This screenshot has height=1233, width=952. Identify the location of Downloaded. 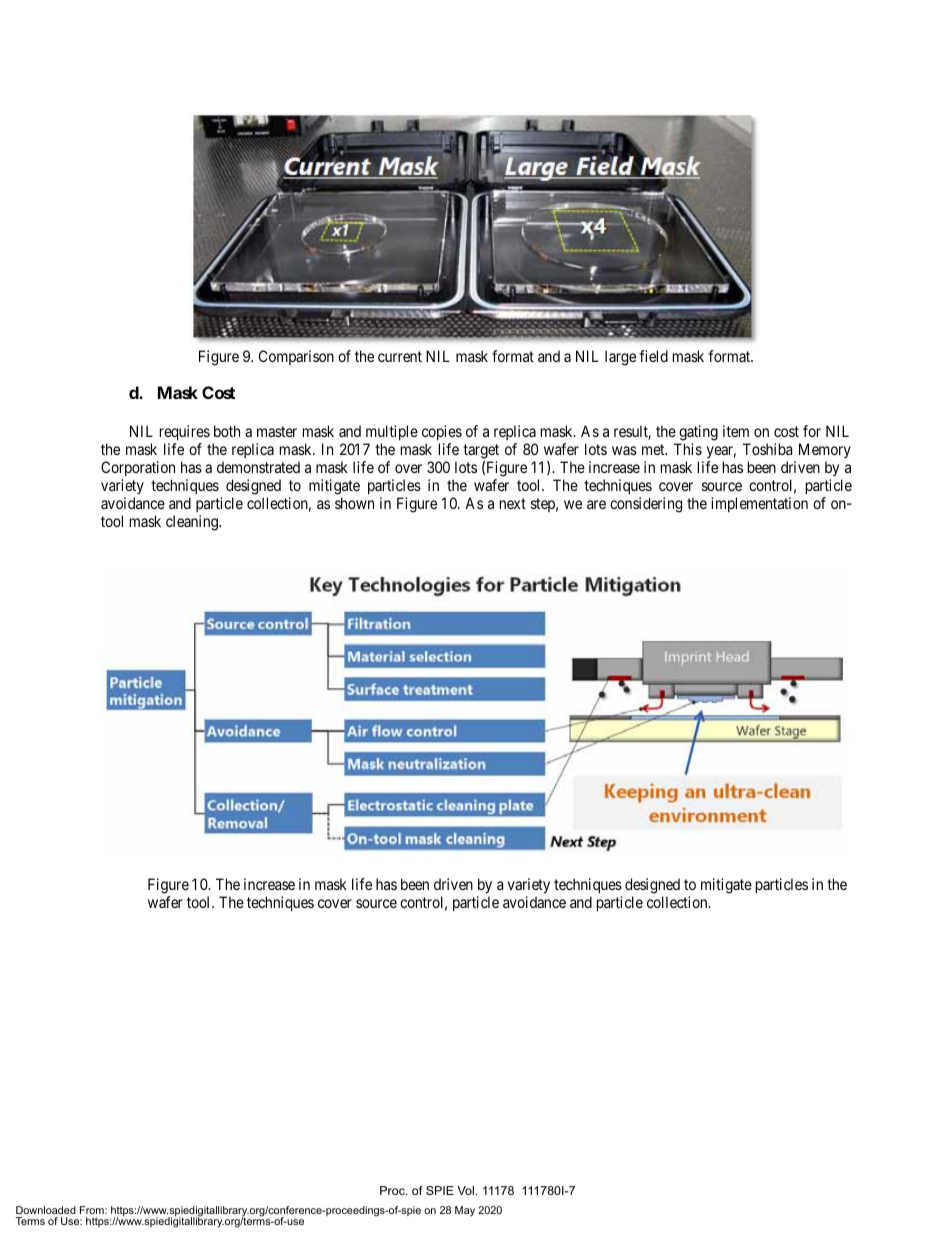
(46, 1210).
